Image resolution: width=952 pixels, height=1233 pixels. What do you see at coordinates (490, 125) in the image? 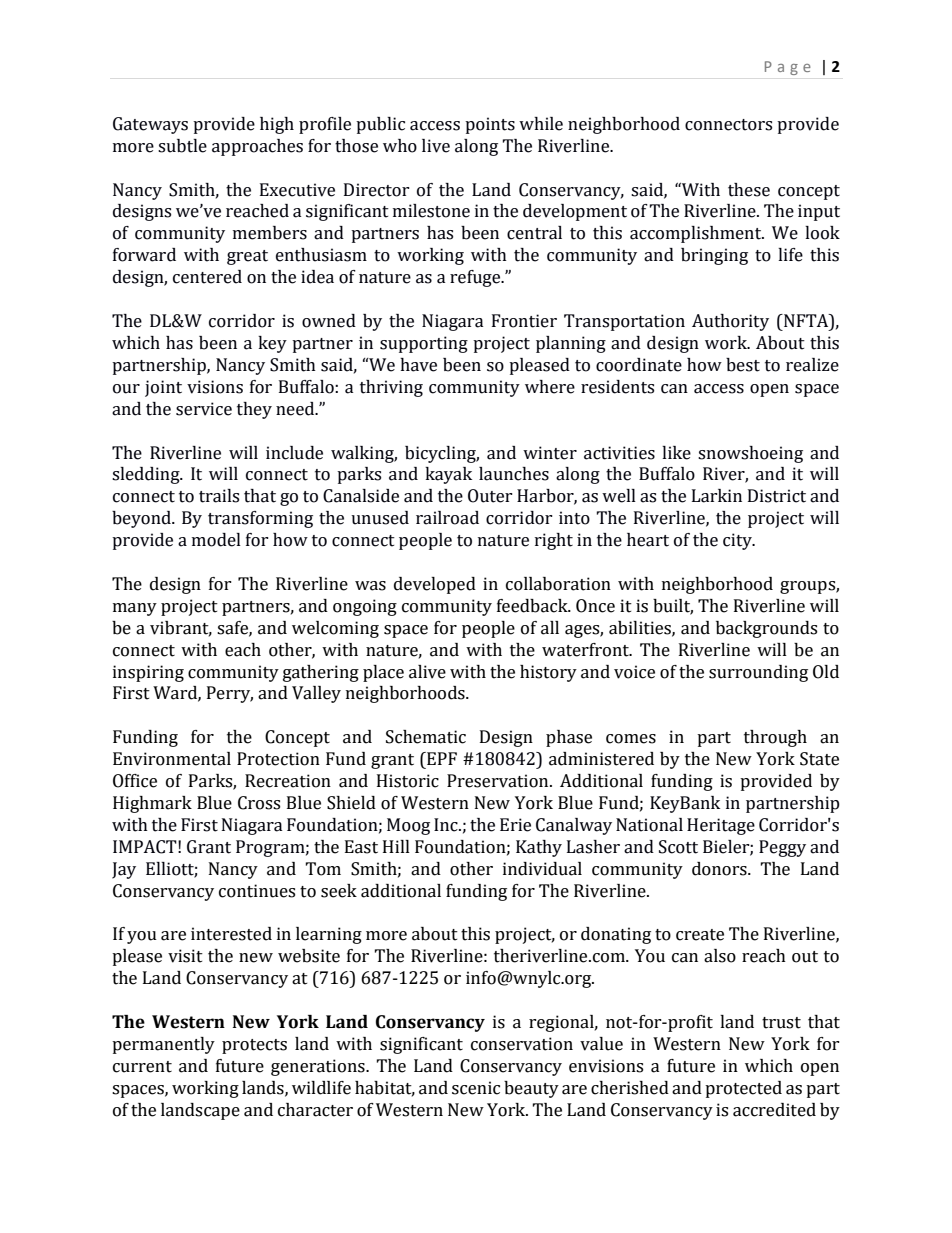
I see `points` at bounding box center [490, 125].
